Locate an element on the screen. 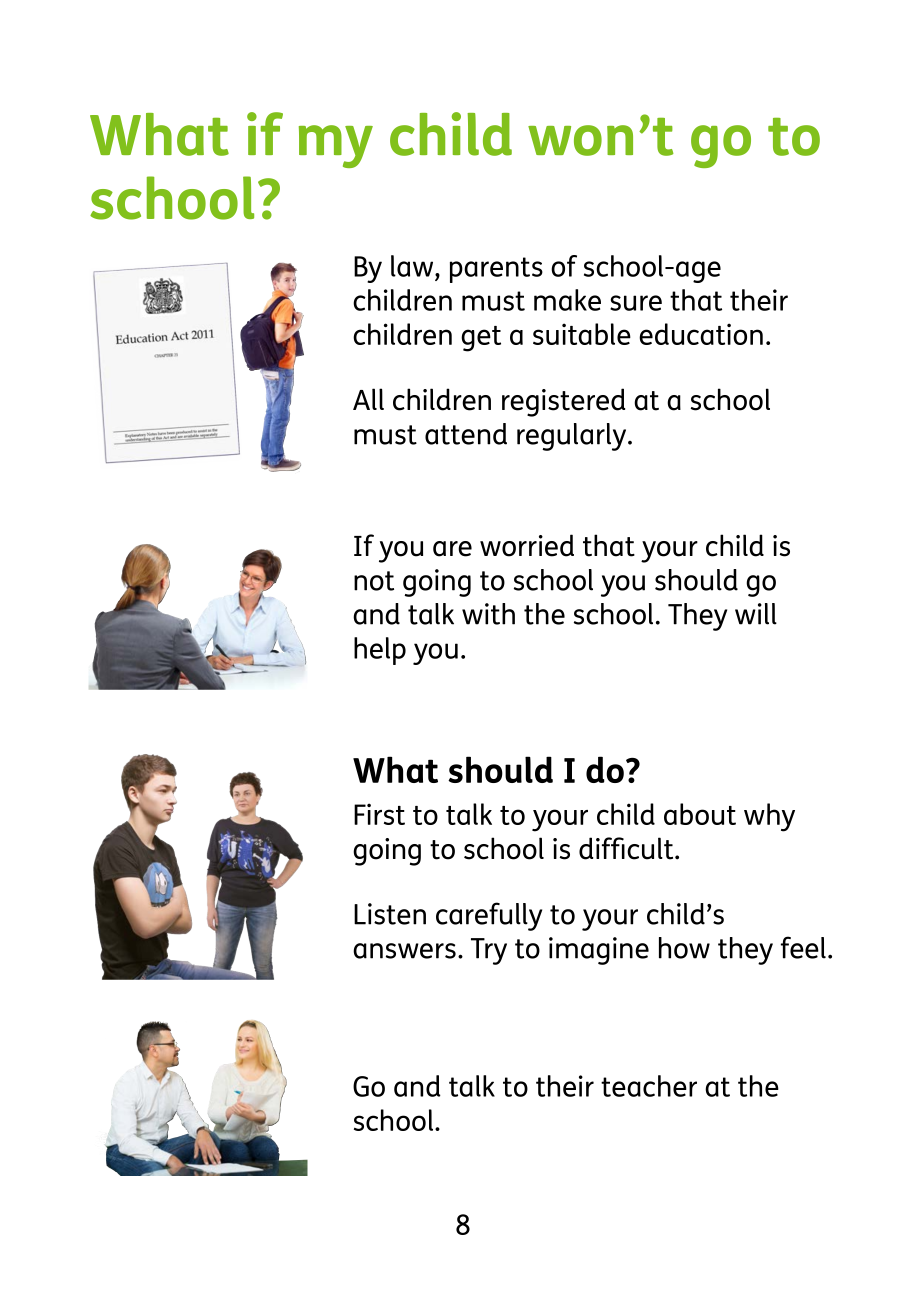  difficult is located at coordinates (627, 848).
